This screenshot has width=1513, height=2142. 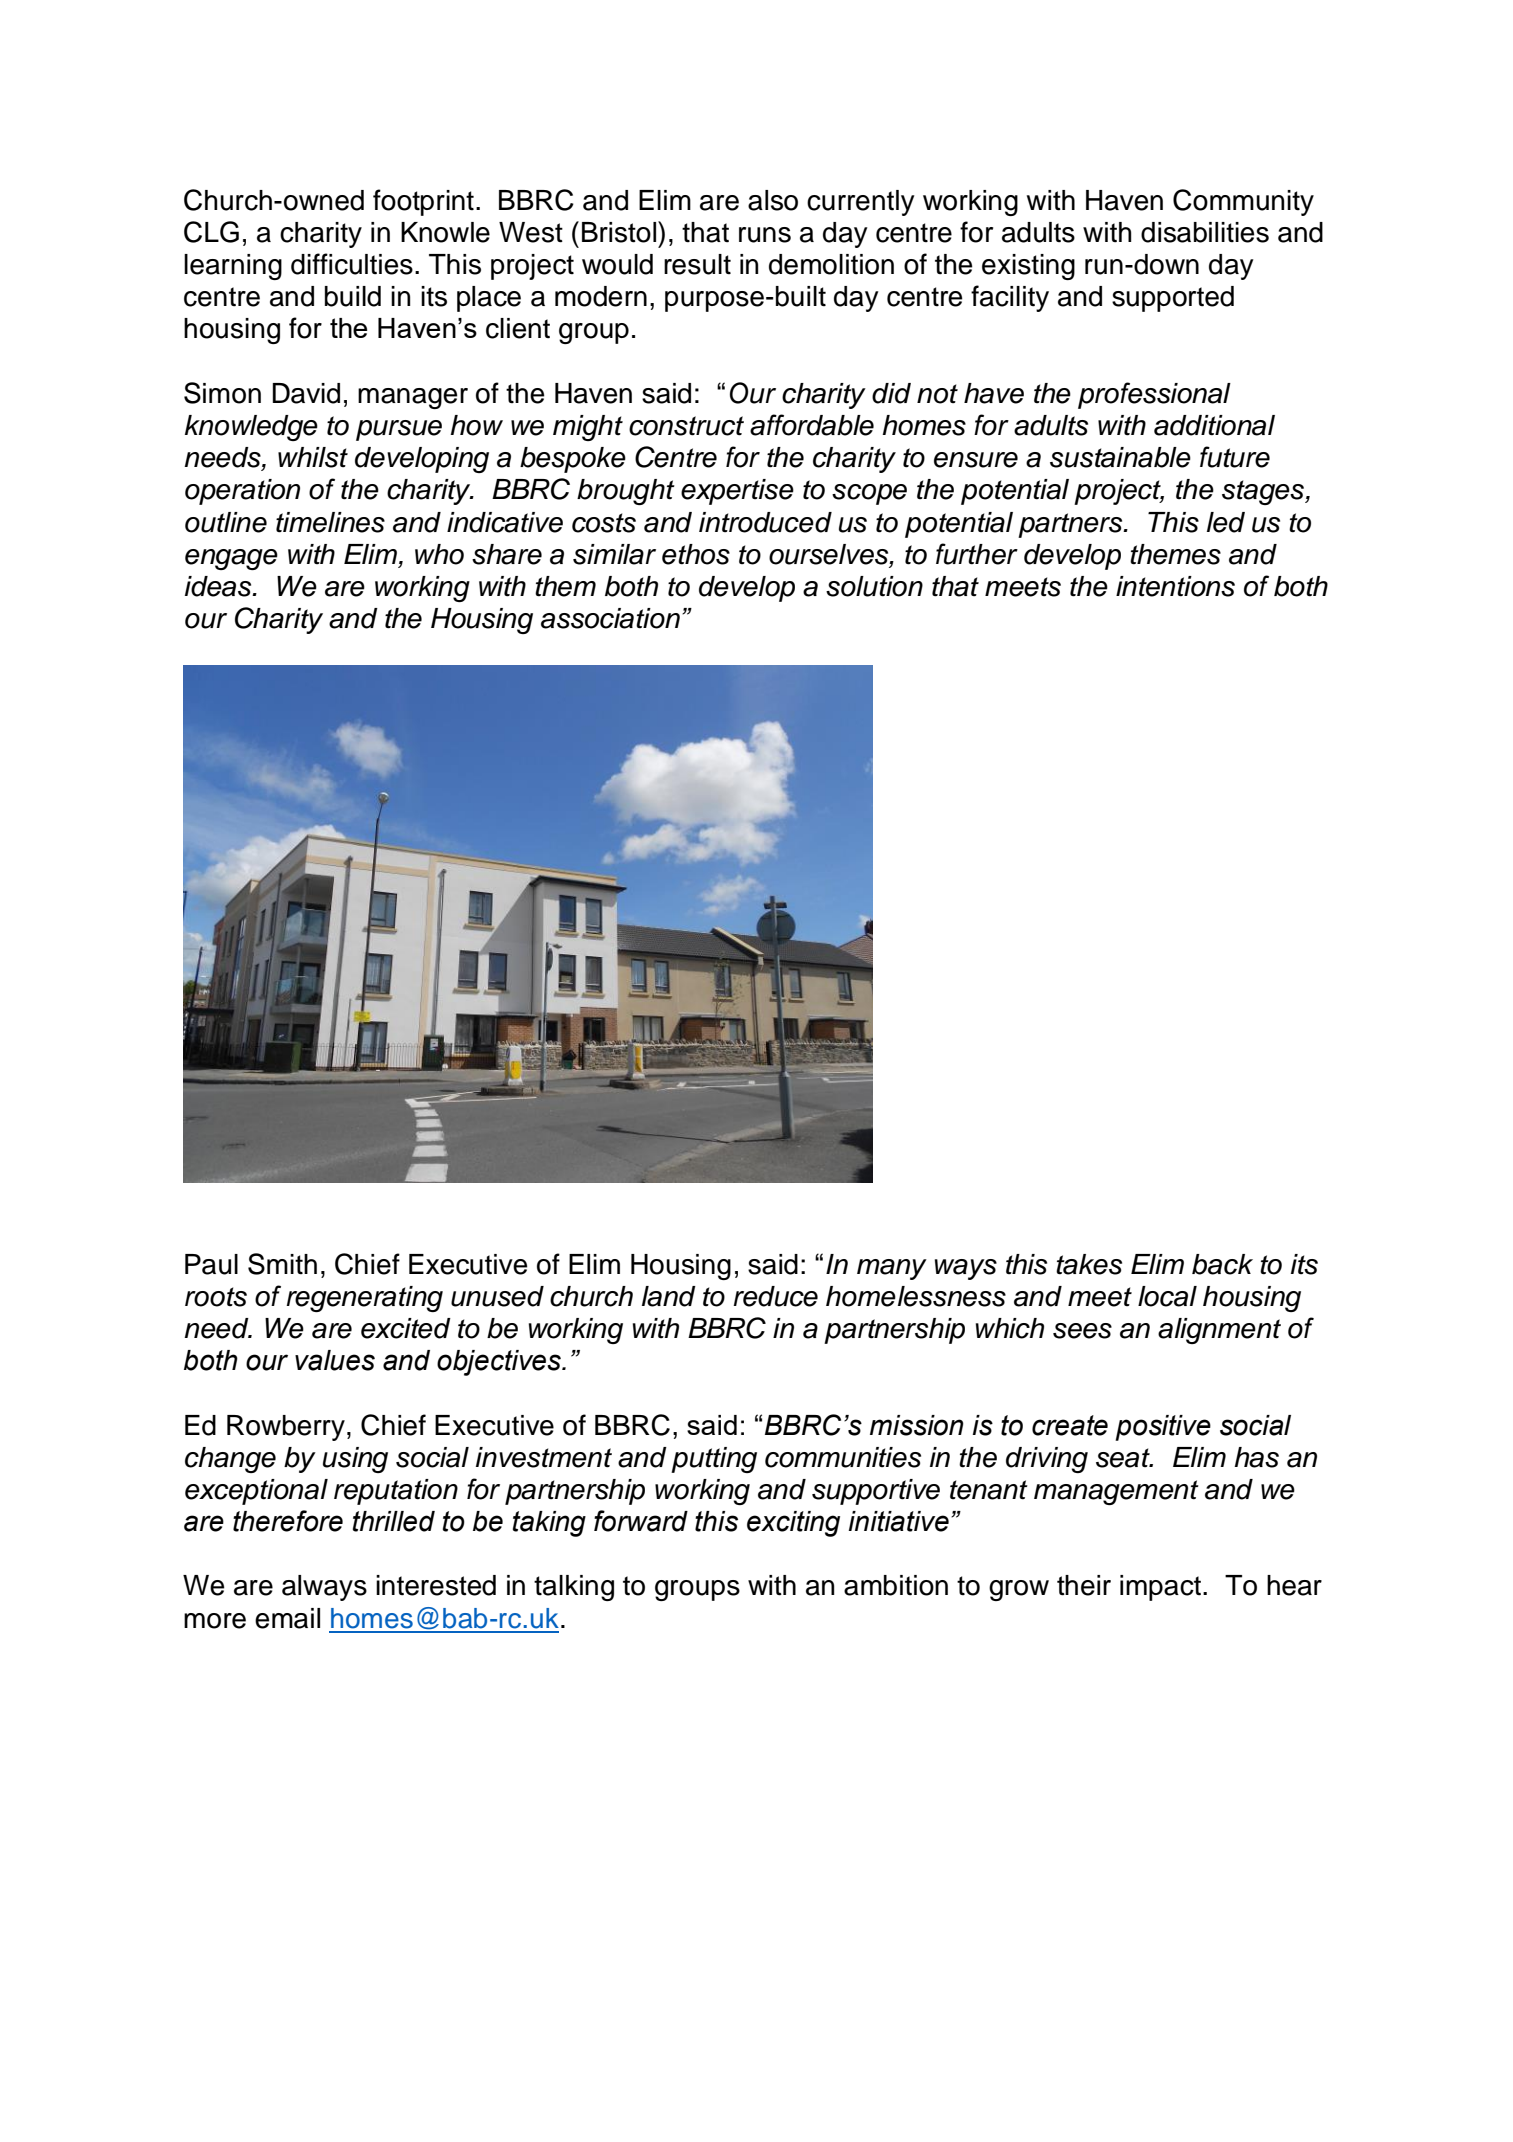 I want to click on impact, so click(x=1160, y=1588).
